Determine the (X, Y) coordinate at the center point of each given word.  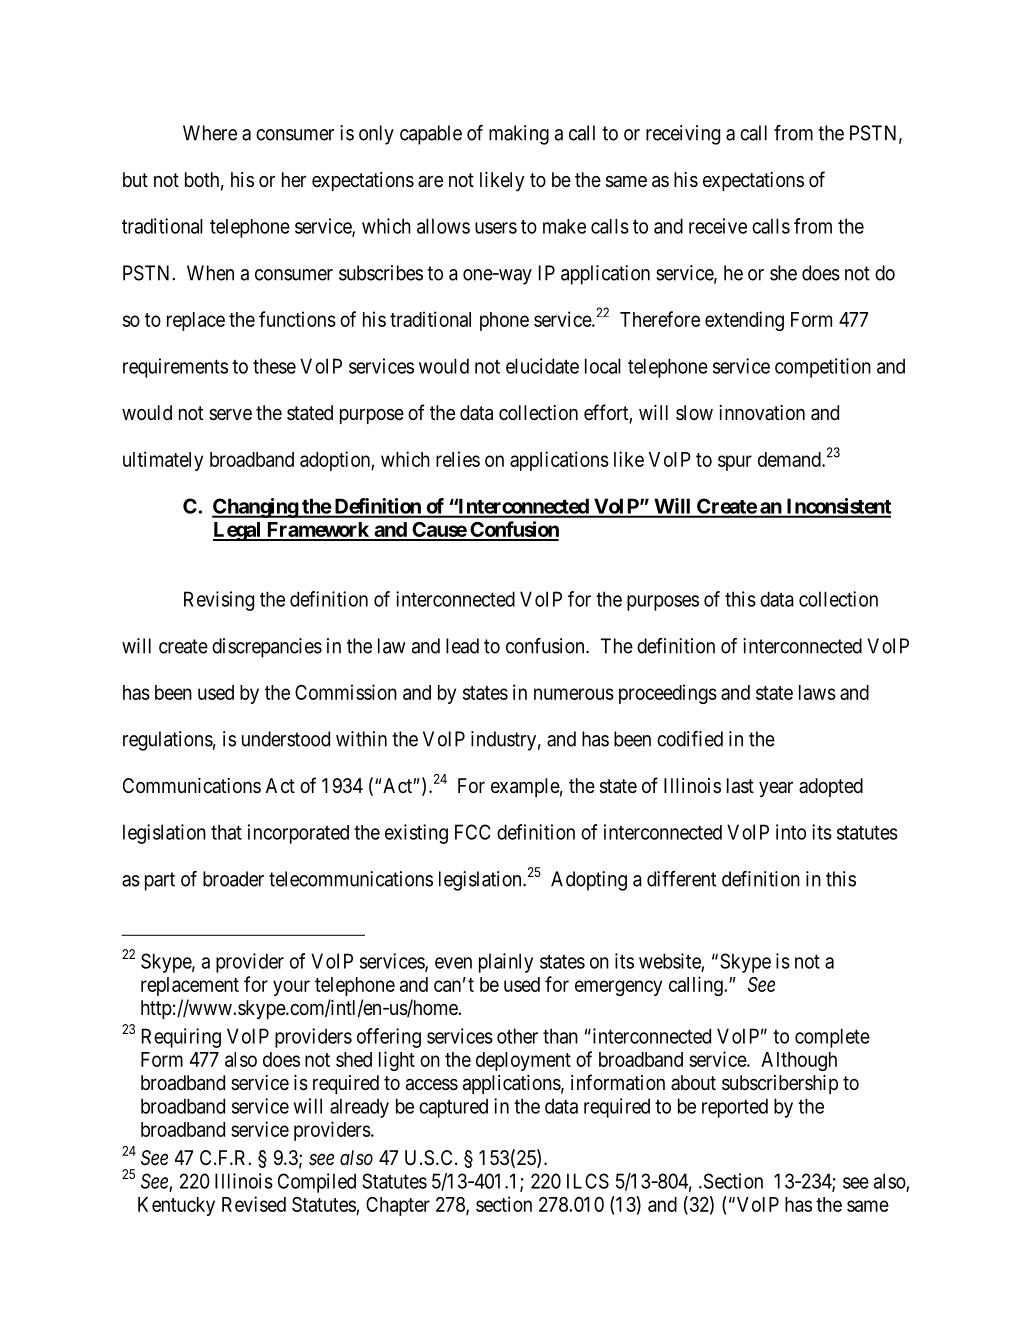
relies (458, 459)
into (791, 832)
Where (210, 133)
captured (453, 1108)
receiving (683, 135)
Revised (254, 1204)
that (226, 832)
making (519, 135)
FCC (473, 832)
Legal (238, 531)
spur (735, 463)
